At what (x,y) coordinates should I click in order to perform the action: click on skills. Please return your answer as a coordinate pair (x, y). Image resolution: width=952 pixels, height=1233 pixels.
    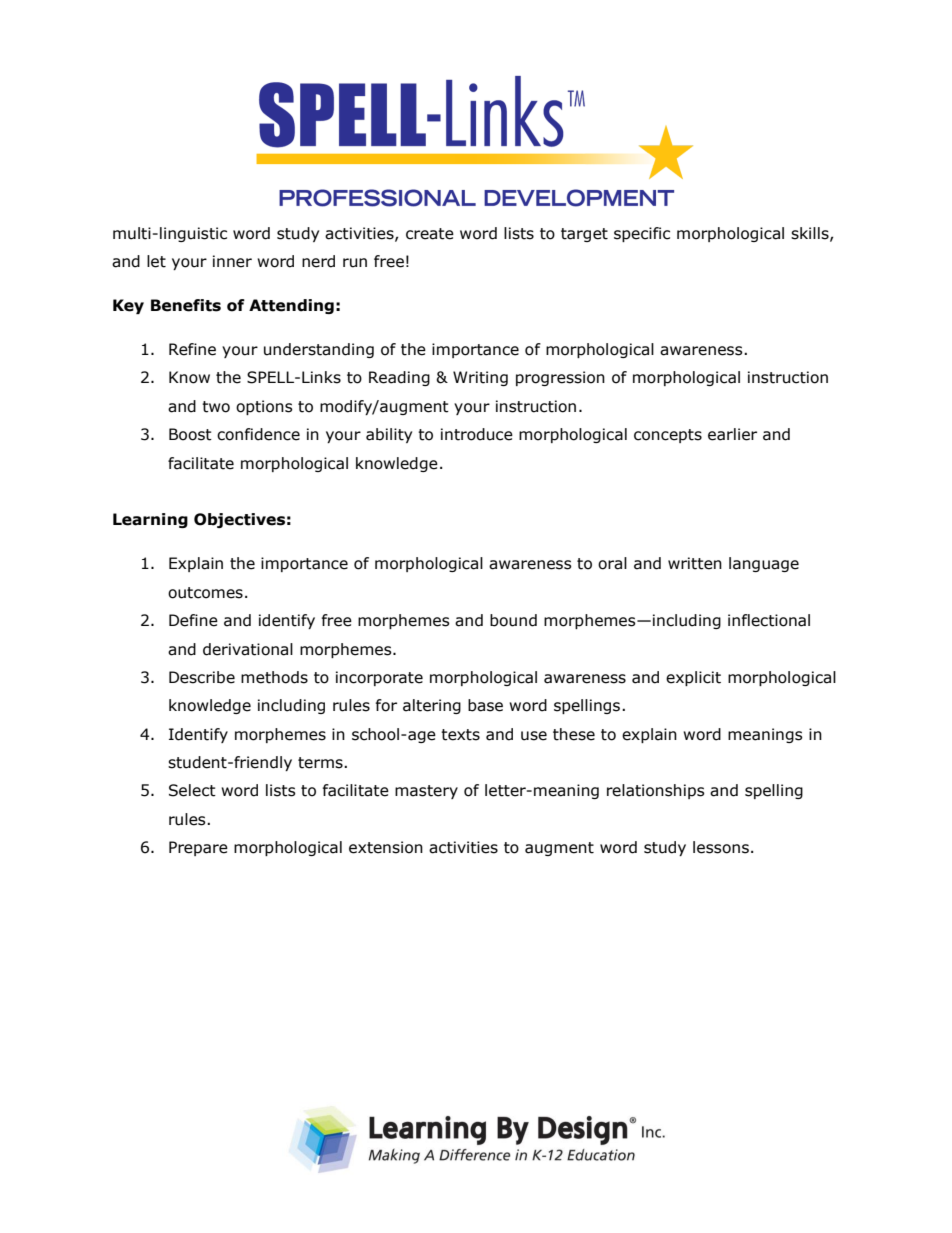
    Looking at the image, I should click on (811, 234).
